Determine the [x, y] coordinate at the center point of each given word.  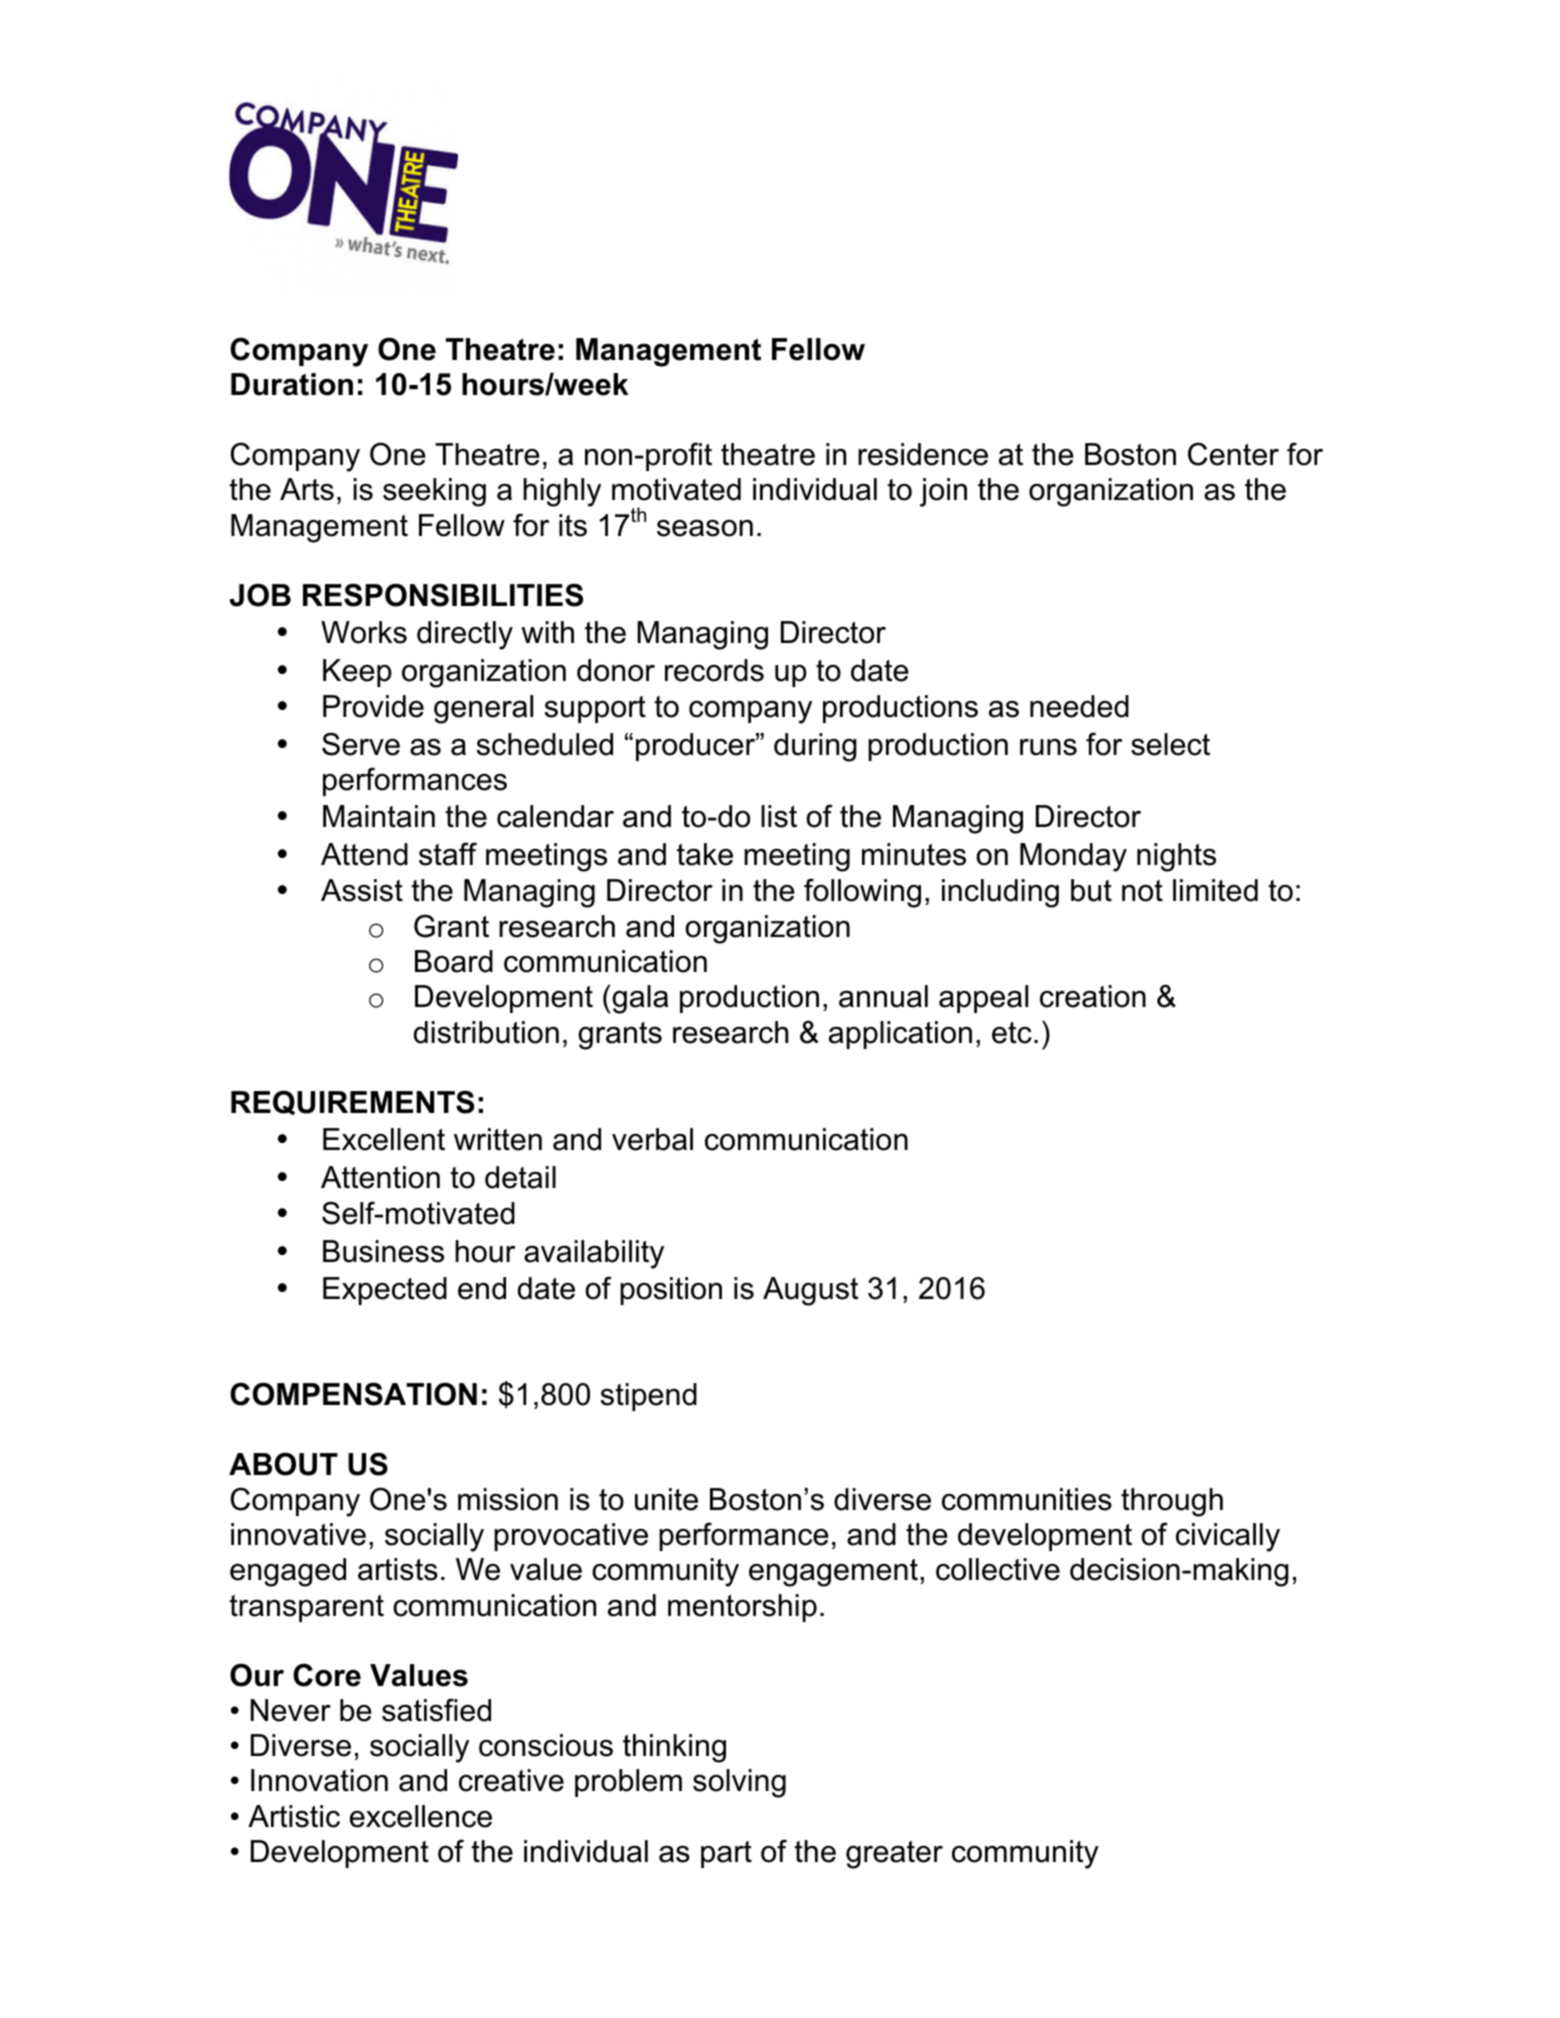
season [705, 528]
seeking [434, 492]
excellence [421, 1816]
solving [739, 1783]
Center [1233, 454]
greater [894, 1855]
